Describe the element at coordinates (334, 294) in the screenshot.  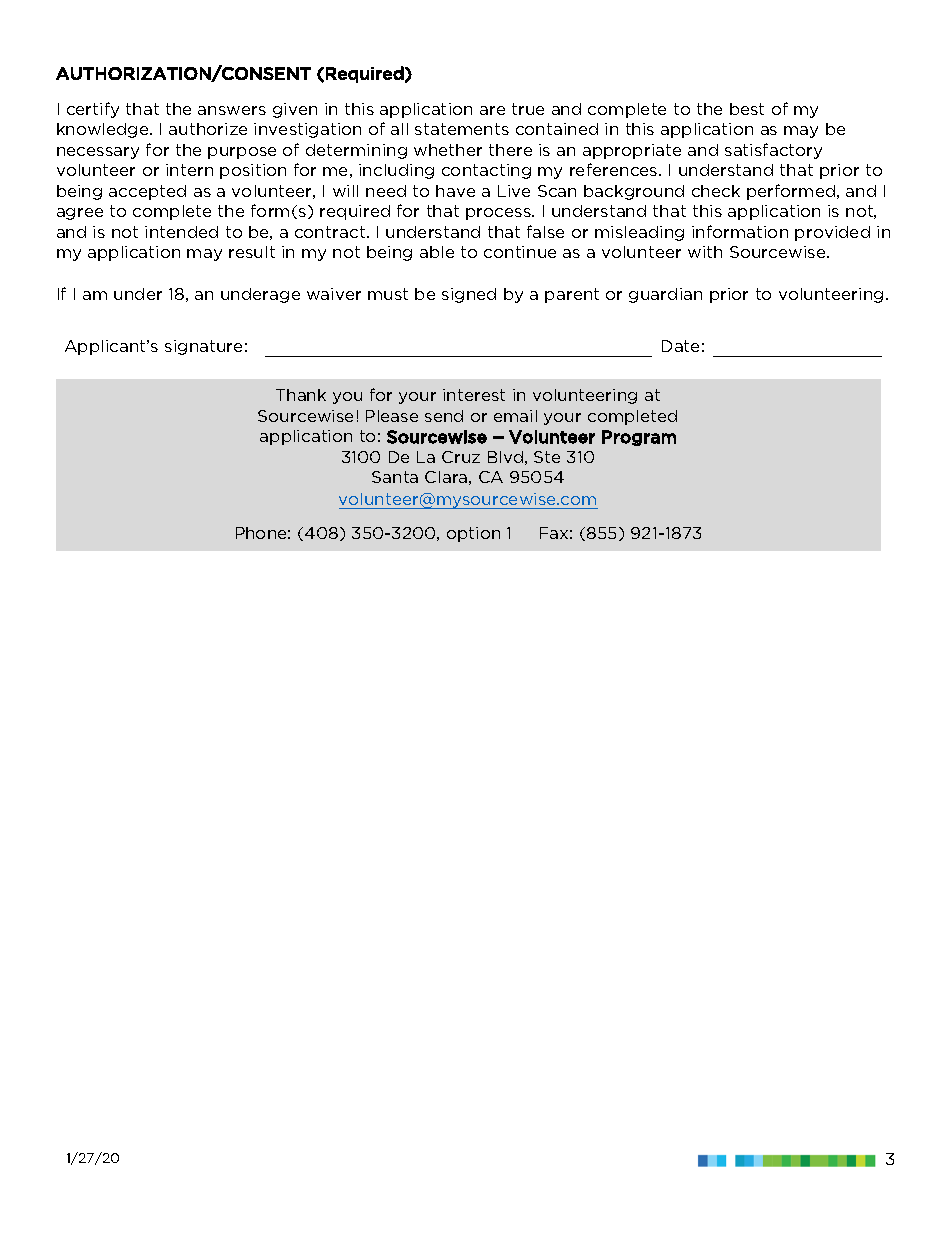
I see `waiver` at that location.
